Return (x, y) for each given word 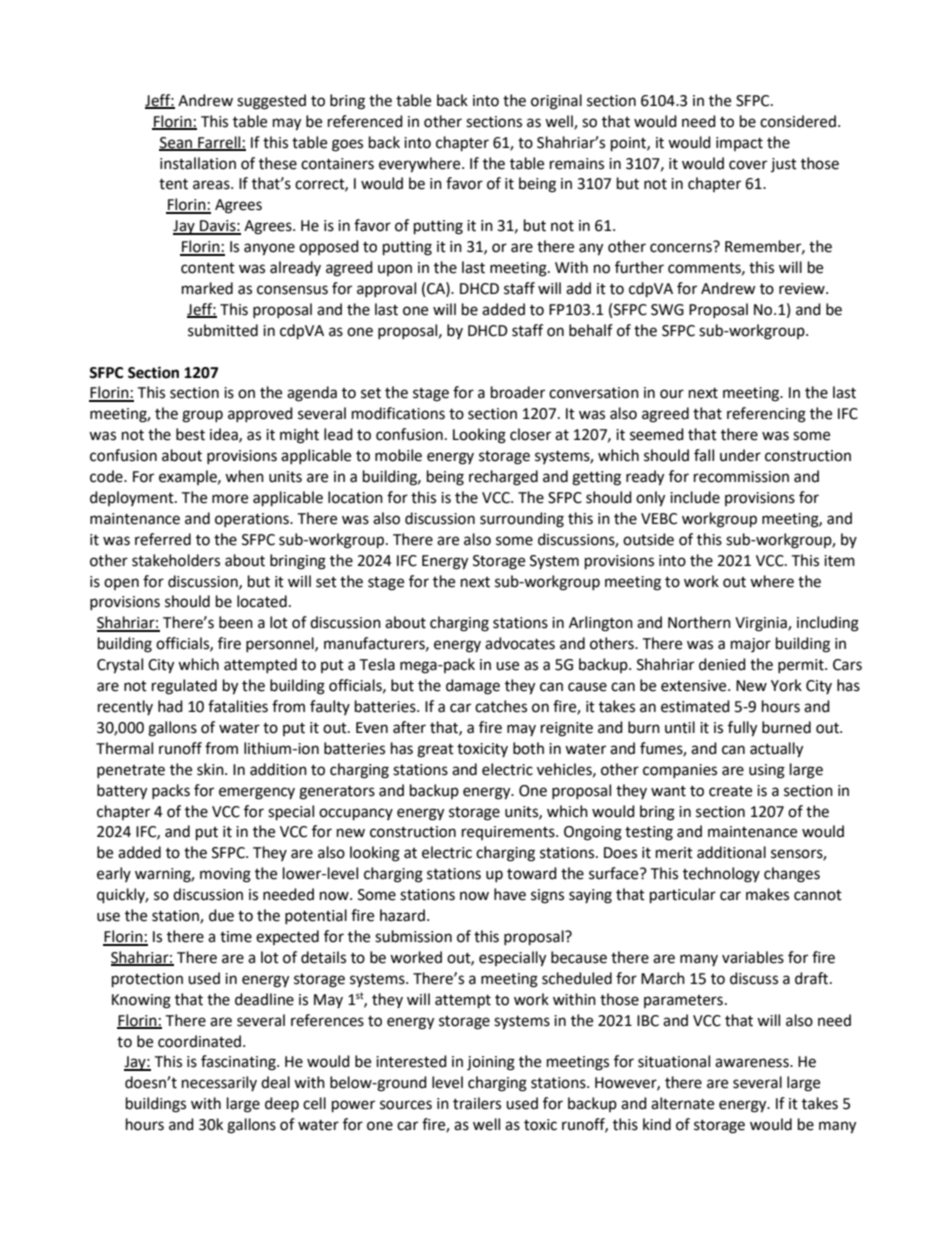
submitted (223, 330)
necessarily (219, 1083)
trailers (477, 1103)
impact (739, 144)
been (236, 622)
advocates (520, 643)
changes (792, 875)
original (556, 102)
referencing (766, 415)
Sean (176, 143)
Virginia (762, 624)
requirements (509, 833)
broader (518, 392)
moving (225, 875)
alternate (682, 1103)
